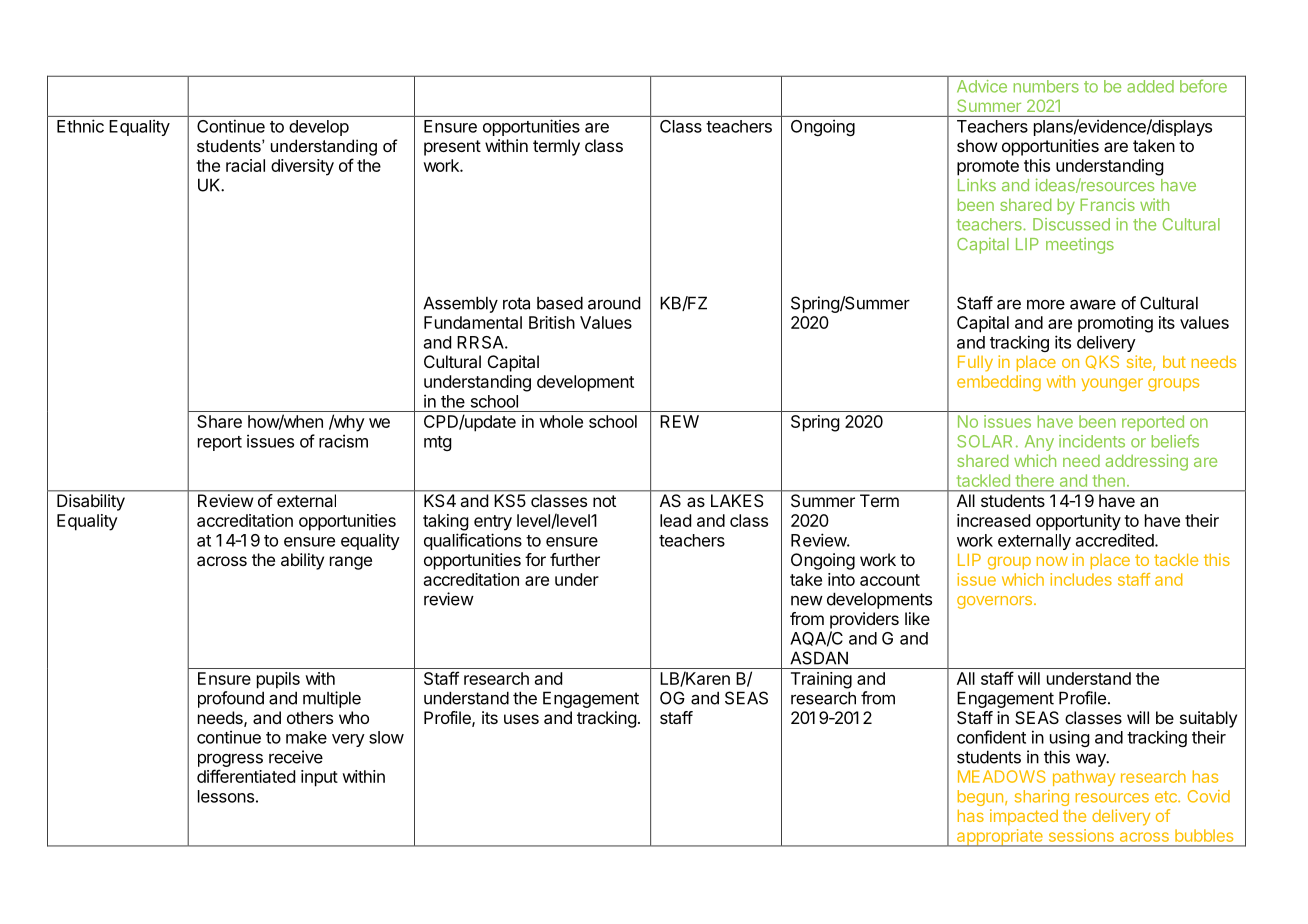  Describe the element at coordinates (994, 602) in the screenshot. I see `governors` at that location.
